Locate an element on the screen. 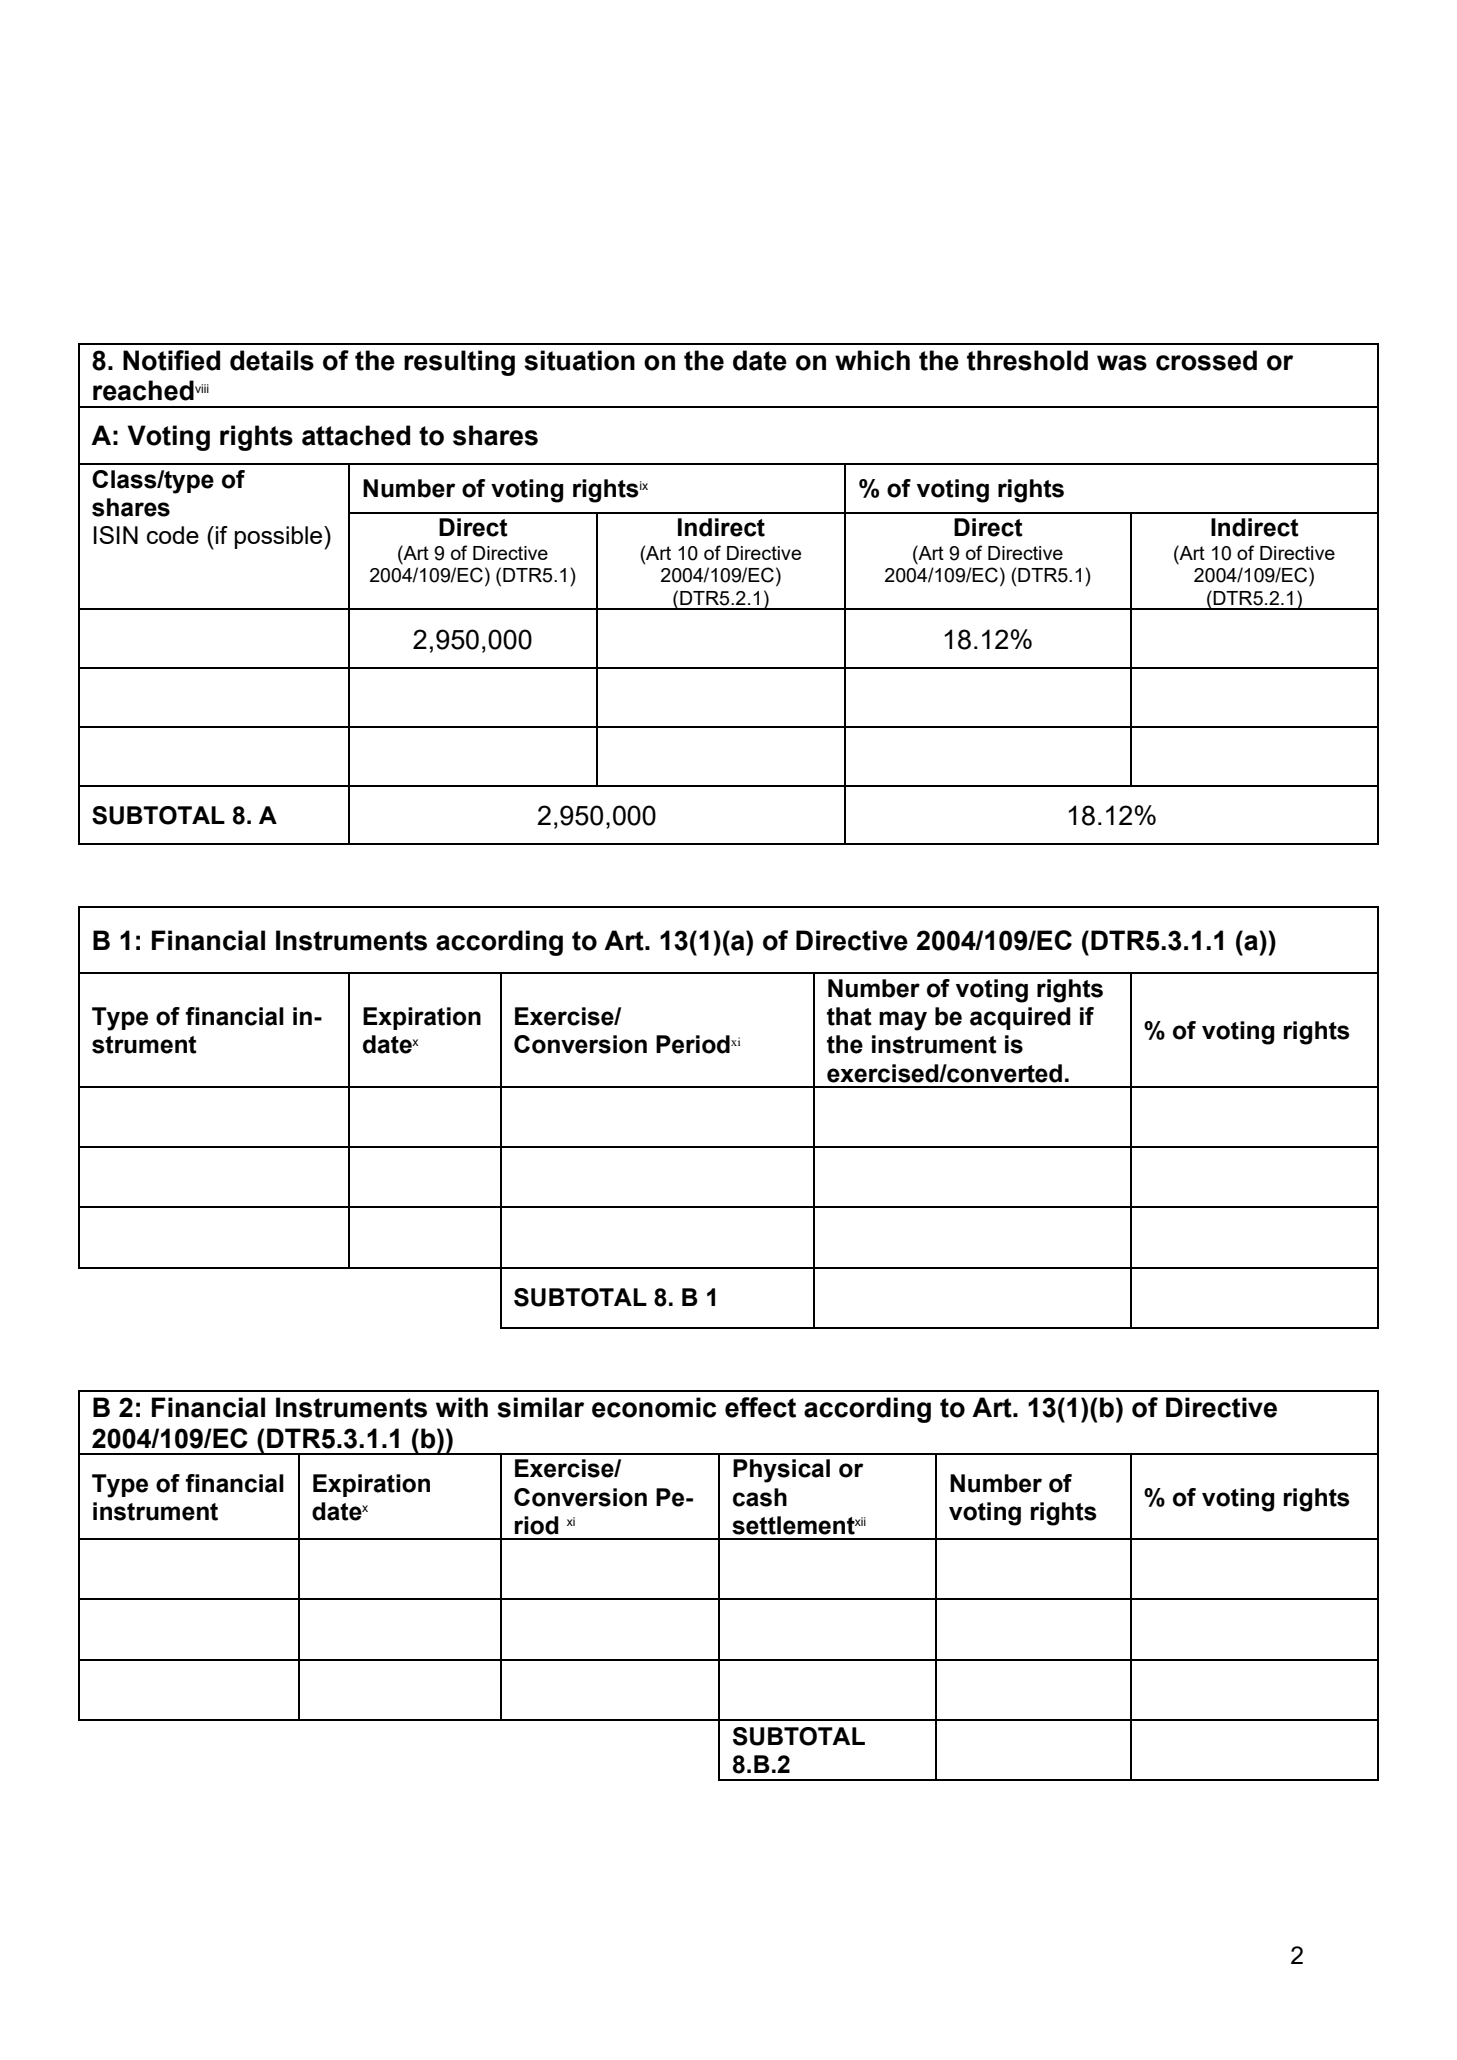 This screenshot has width=1457, height=2060. situation is located at coordinates (579, 360).
